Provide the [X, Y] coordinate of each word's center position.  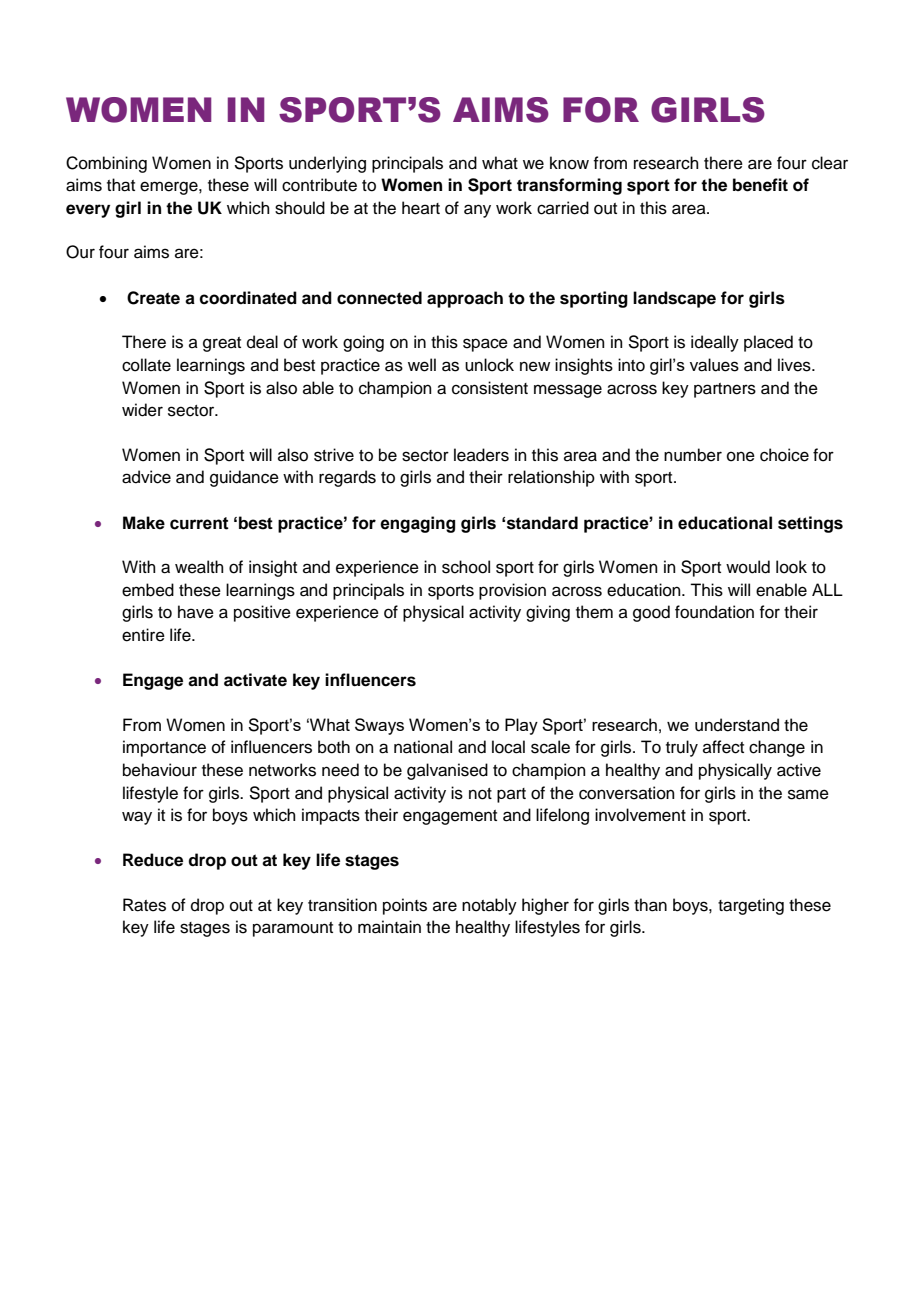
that [121, 185]
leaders [481, 455]
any [477, 211]
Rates [144, 905]
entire [143, 635]
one [741, 456]
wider [142, 410]
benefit [760, 185]
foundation [714, 612]
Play [521, 726]
